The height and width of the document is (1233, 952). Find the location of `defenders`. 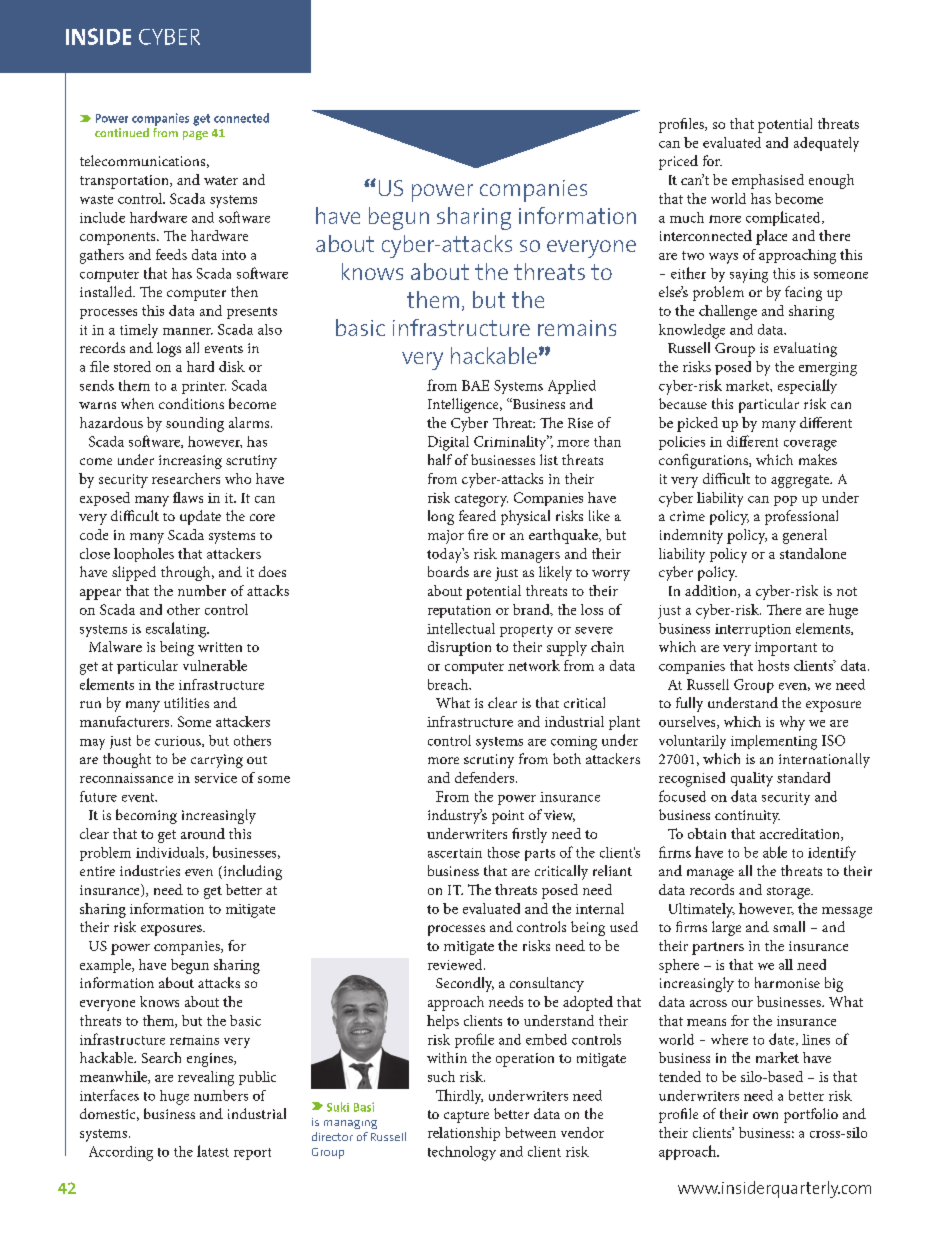

defenders is located at coordinates (486, 777).
